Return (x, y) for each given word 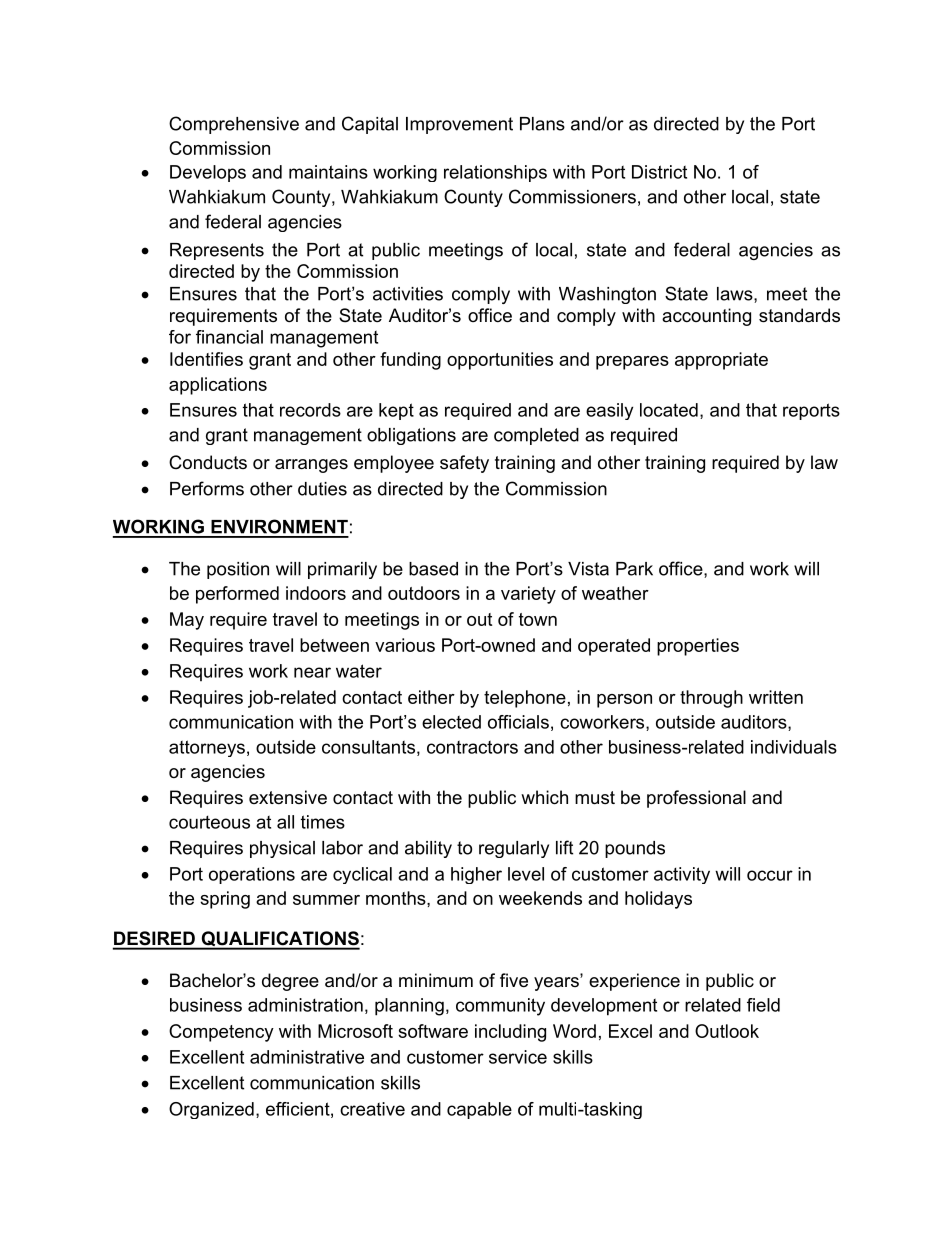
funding (410, 361)
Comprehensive (234, 125)
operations (252, 875)
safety (464, 464)
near (312, 672)
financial (229, 337)
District (659, 172)
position (238, 570)
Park (634, 569)
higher (476, 875)
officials (518, 722)
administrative (307, 1057)
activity (682, 875)
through (711, 699)
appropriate (721, 361)
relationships (495, 173)
